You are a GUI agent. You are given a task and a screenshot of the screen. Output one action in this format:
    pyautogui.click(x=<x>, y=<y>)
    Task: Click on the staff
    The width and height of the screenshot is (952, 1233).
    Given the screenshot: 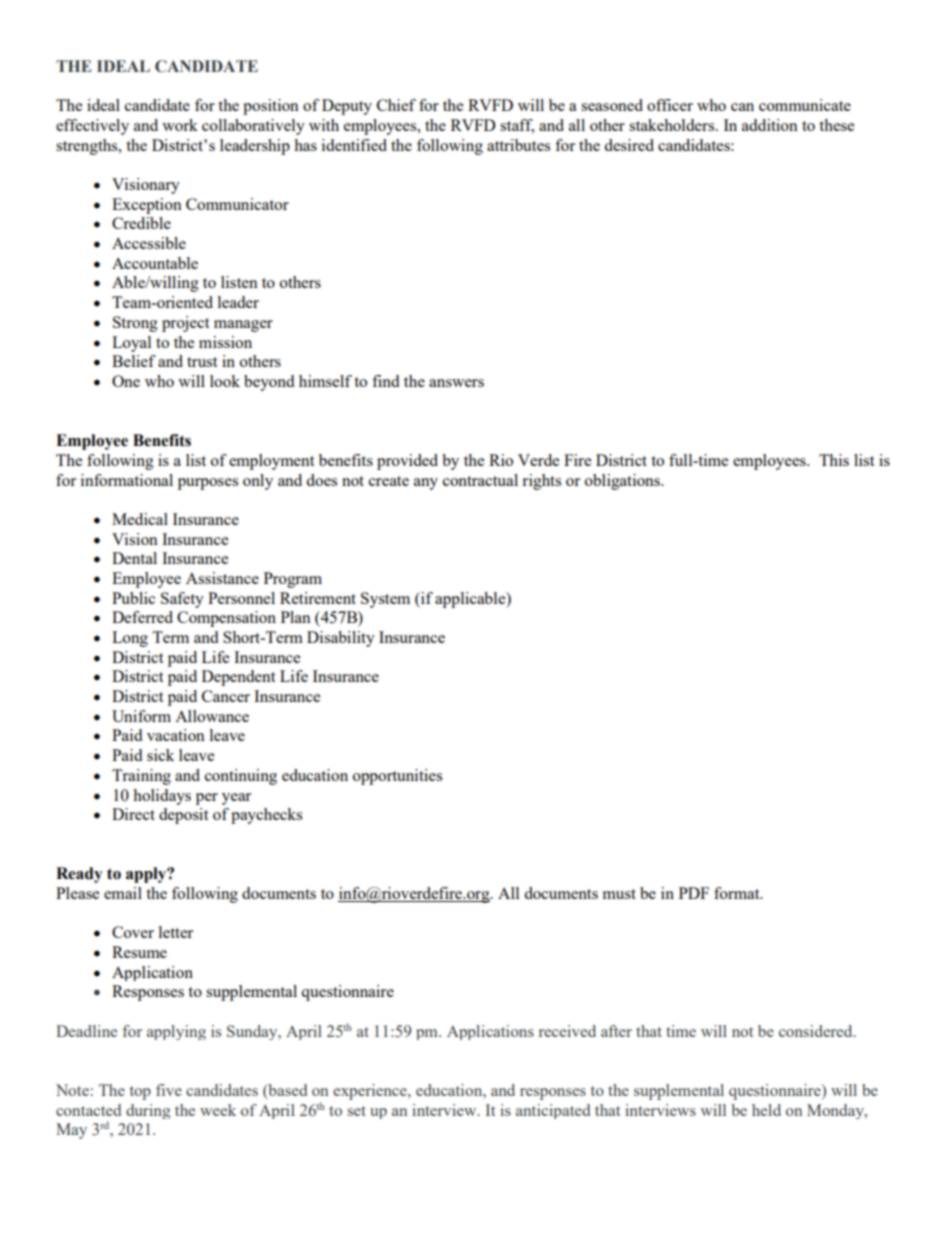 What is the action you would take?
    pyautogui.click(x=517, y=126)
